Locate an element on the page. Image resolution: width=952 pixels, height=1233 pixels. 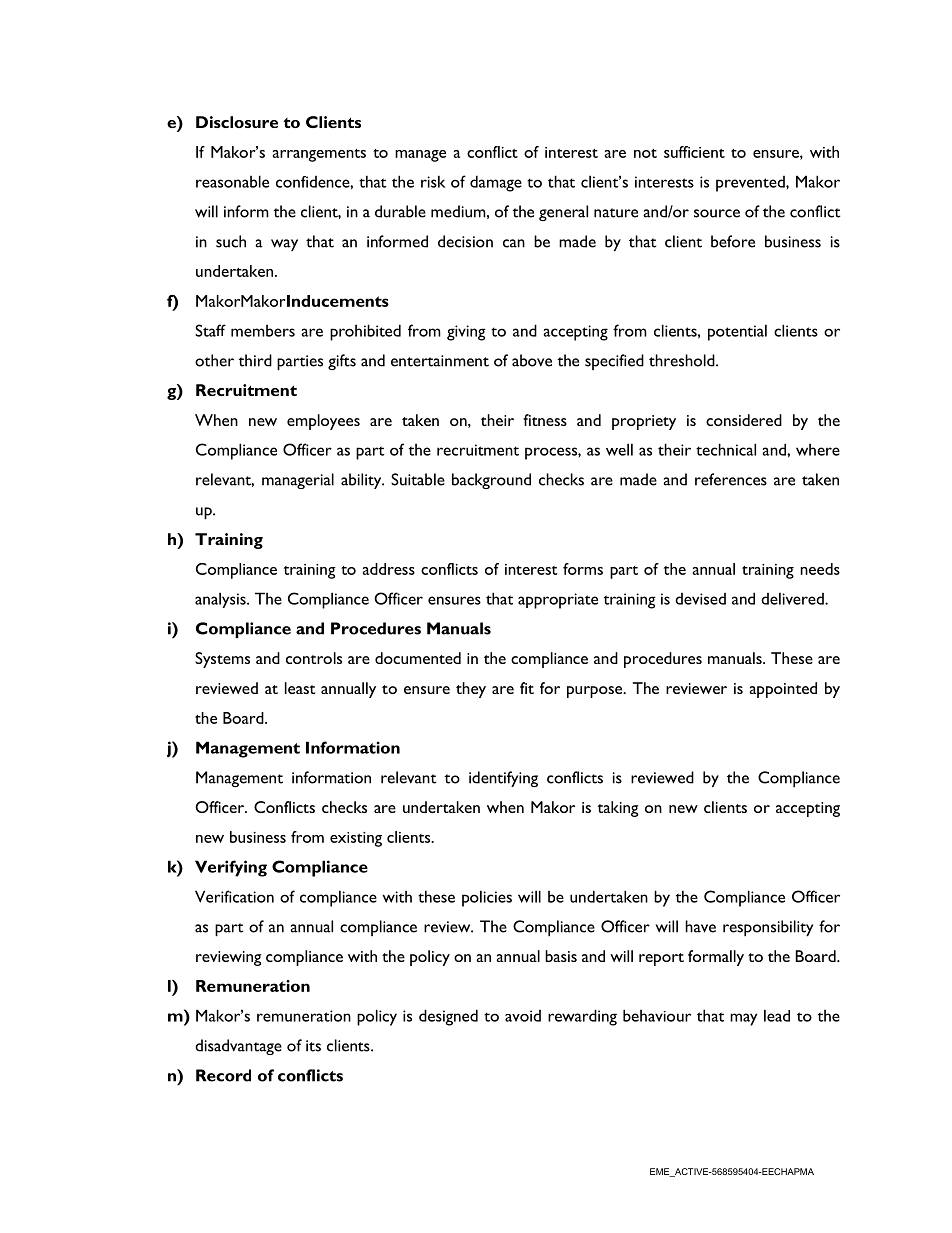
damage is located at coordinates (496, 183).
